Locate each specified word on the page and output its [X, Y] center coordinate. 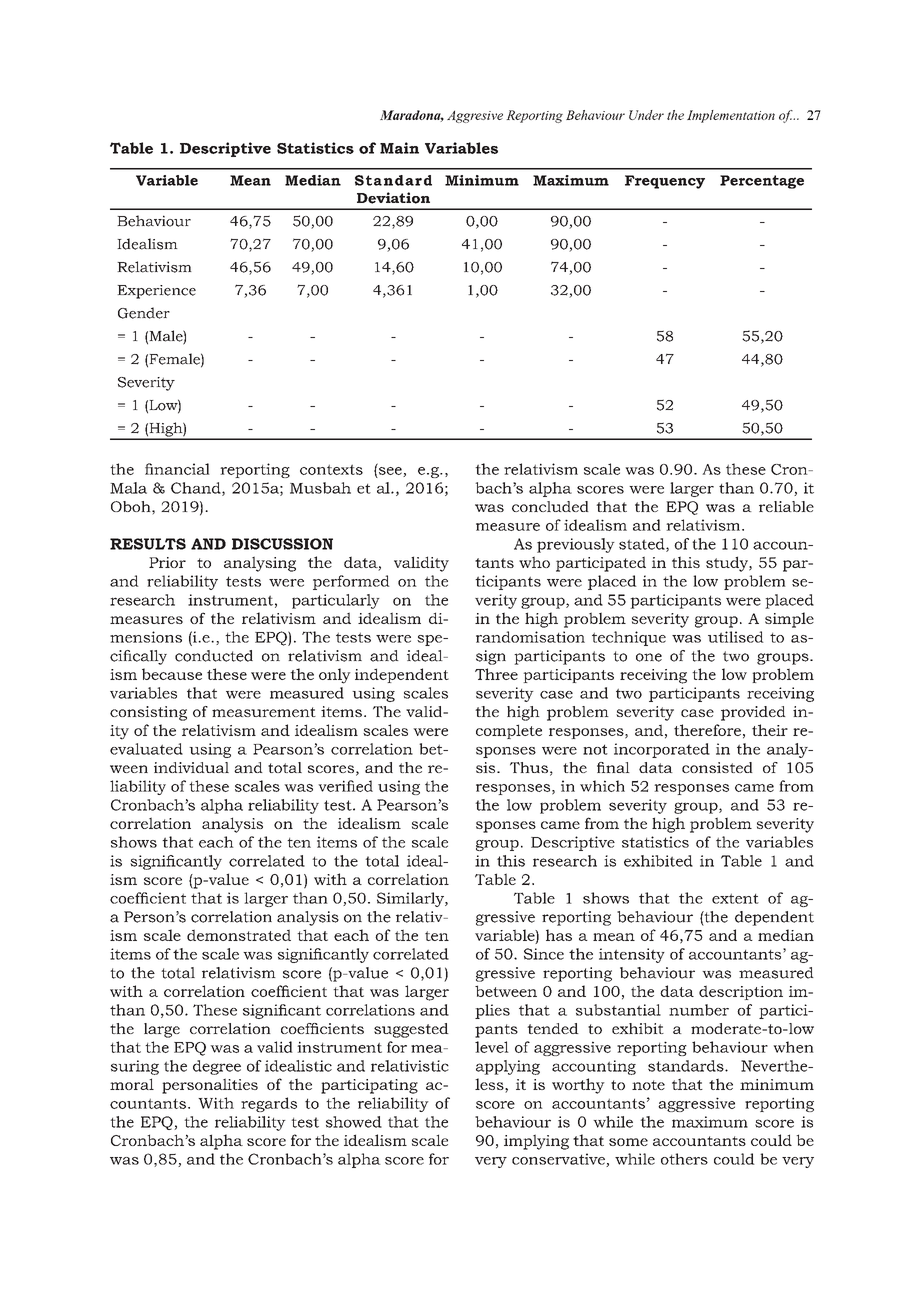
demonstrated [239, 935]
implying [536, 1142]
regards [269, 1104]
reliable [786, 506]
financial [177, 469]
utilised [736, 637]
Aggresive [475, 116]
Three [496, 674]
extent [735, 898]
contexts [331, 469]
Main [399, 148]
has [559, 935]
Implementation [731, 116]
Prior [167, 562]
